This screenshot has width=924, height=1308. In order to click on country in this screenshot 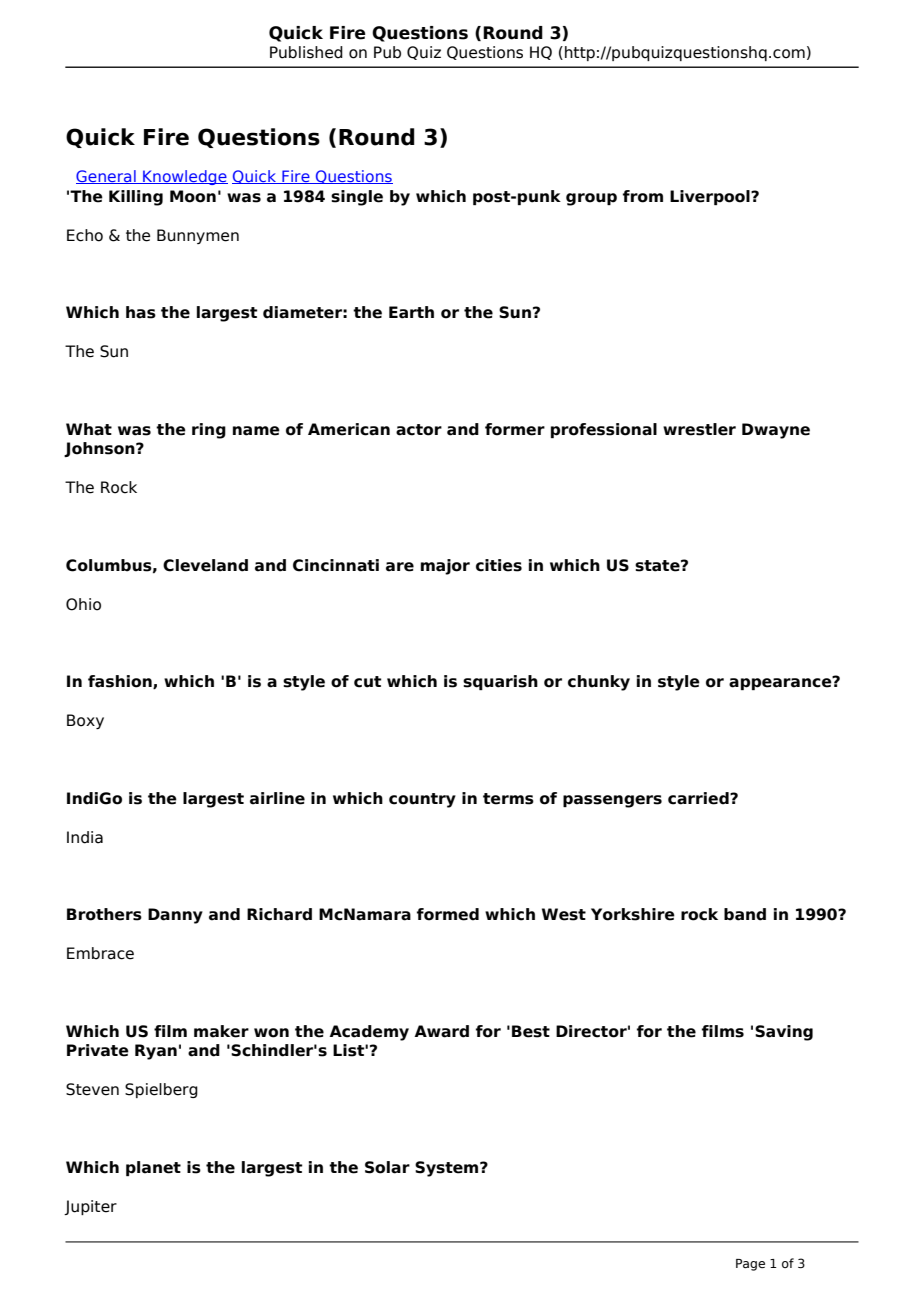, I will do `click(422, 800)`.
